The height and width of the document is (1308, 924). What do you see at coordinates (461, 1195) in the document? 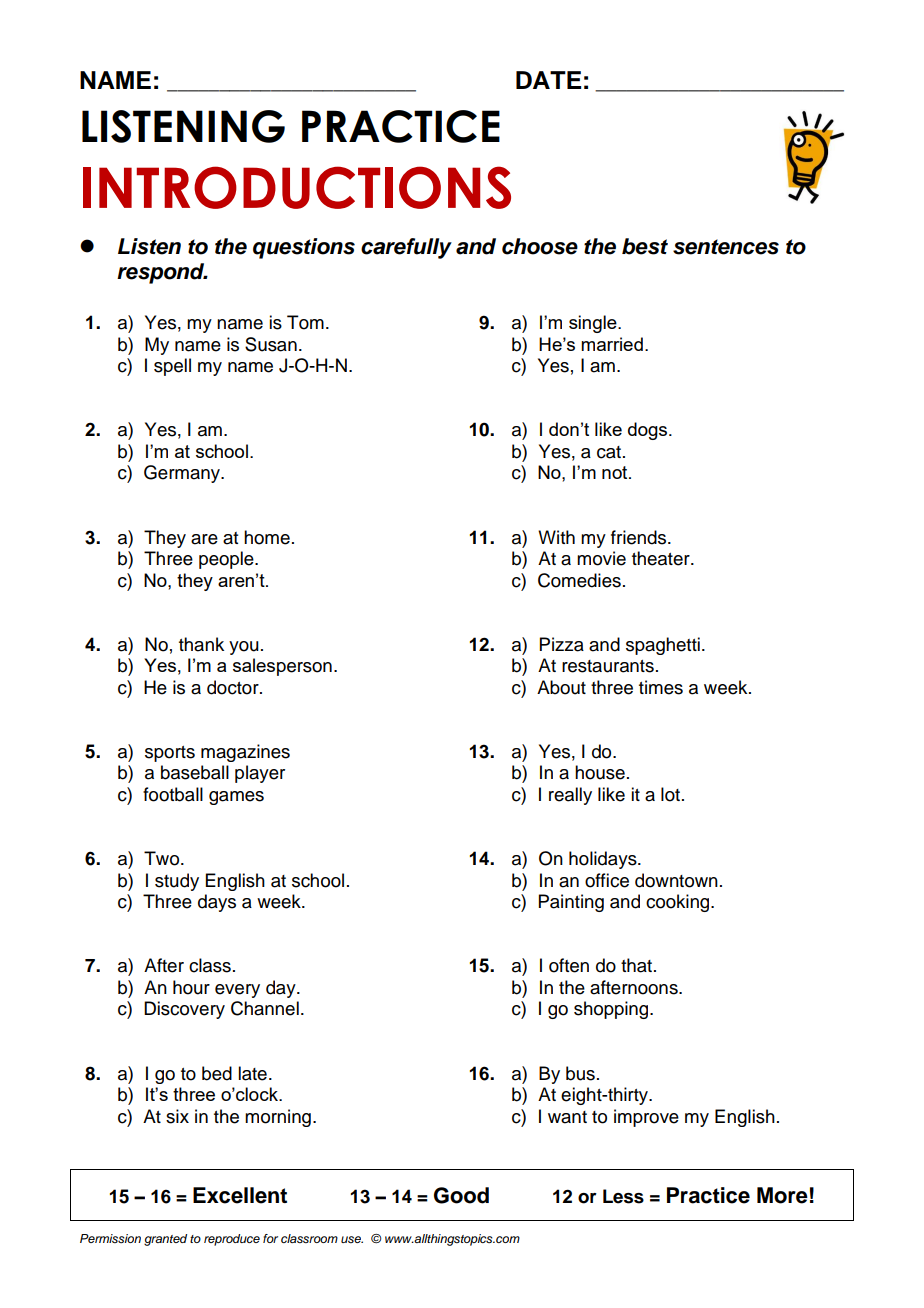
I see `Good` at bounding box center [461, 1195].
